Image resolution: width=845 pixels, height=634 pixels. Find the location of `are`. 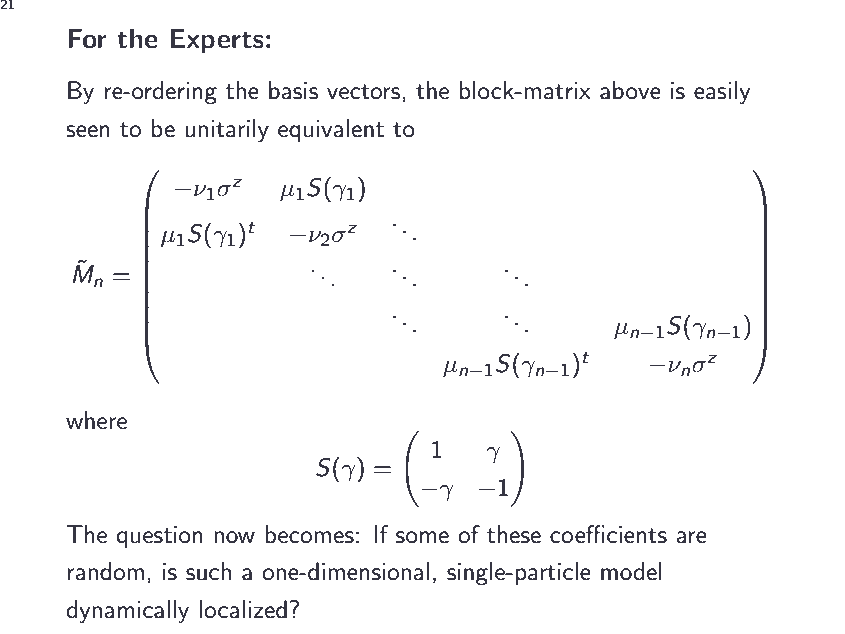

are is located at coordinates (691, 537).
